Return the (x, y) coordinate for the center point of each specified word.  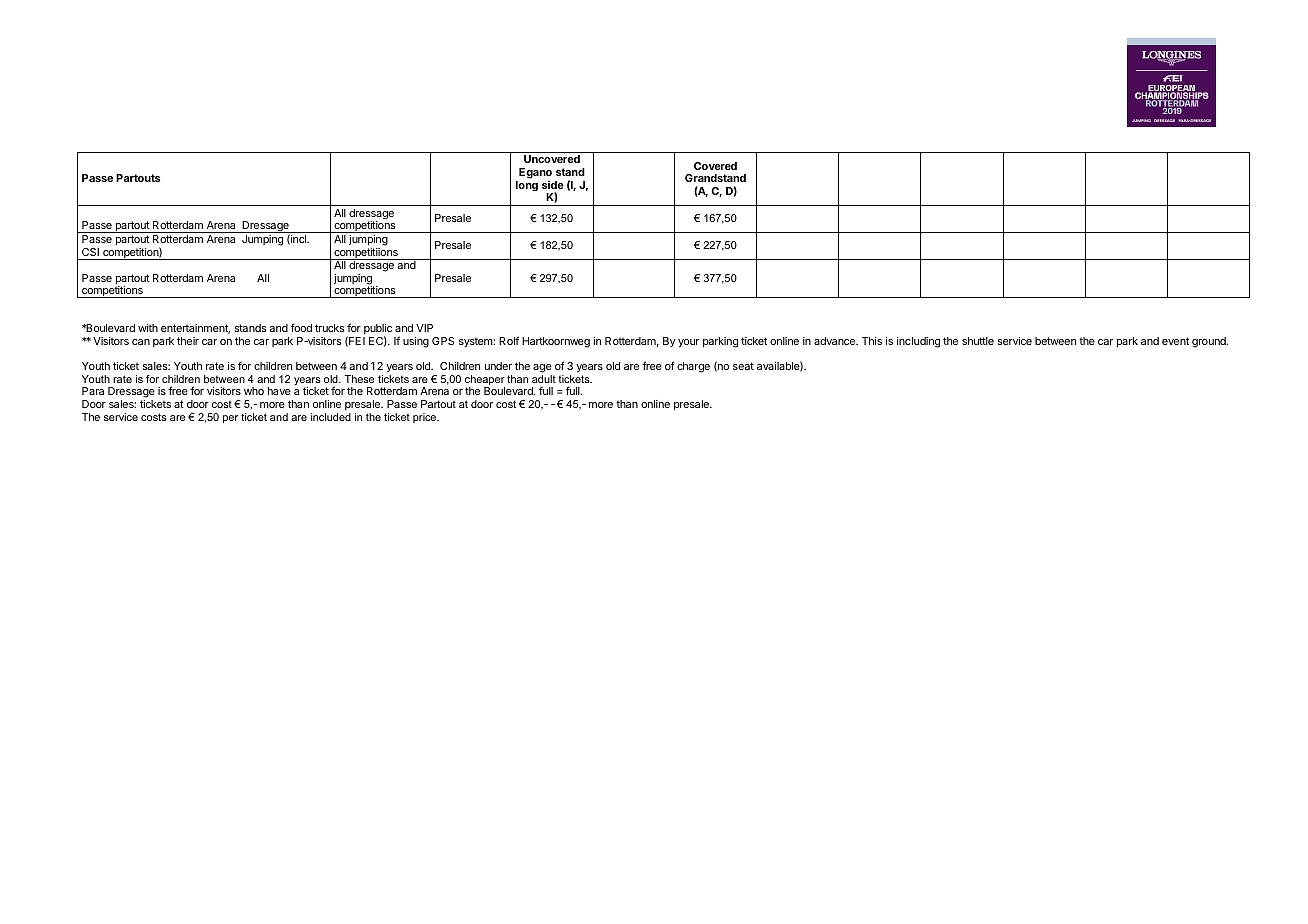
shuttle (978, 341)
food (301, 327)
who (254, 391)
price (426, 418)
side (553, 184)
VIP (424, 328)
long (527, 186)
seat (743, 366)
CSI (90, 252)
